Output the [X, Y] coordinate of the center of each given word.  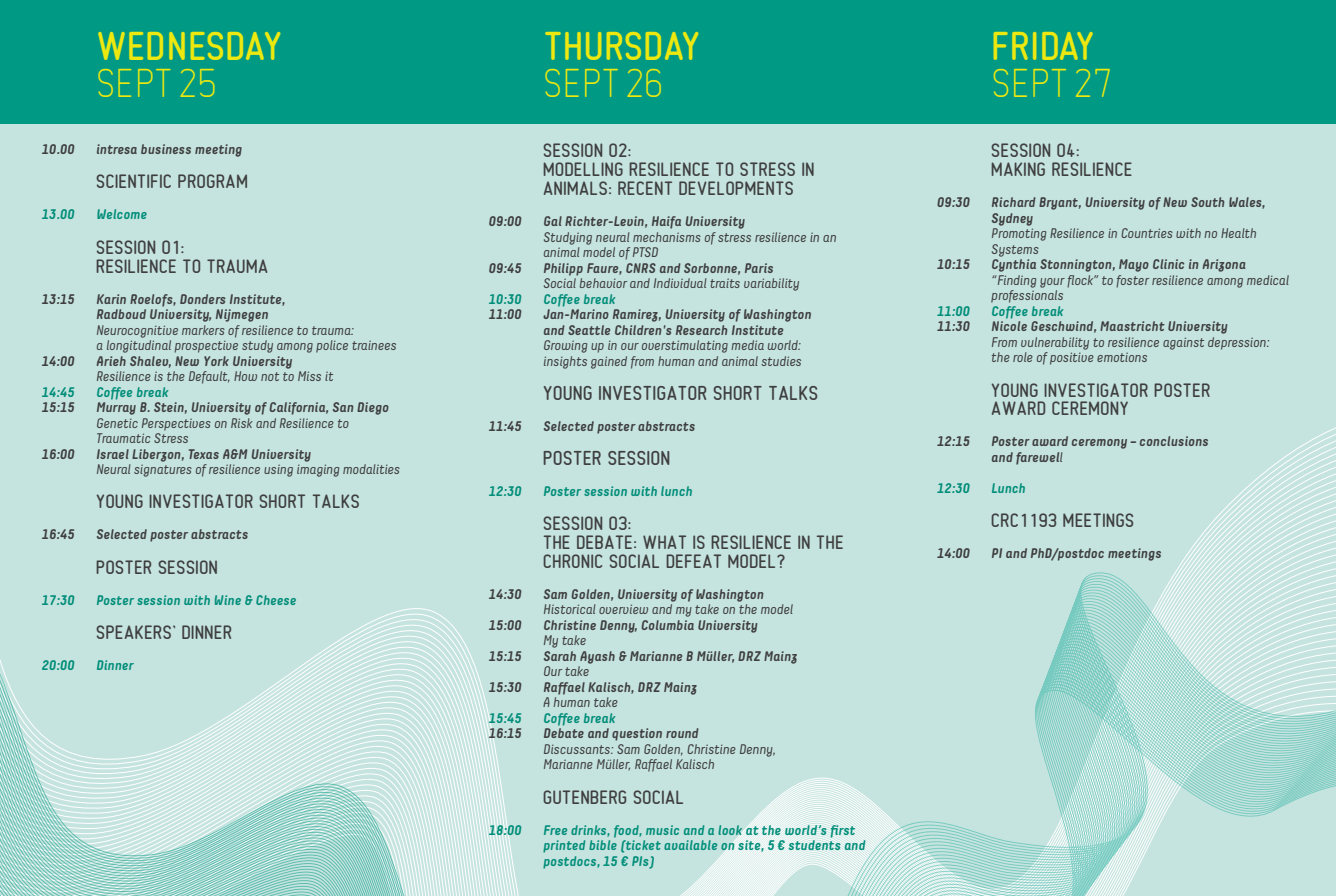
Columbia [667, 625]
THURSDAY [621, 46]
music [662, 830]
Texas [204, 454]
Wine [228, 600]
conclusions [1174, 441]
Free [555, 830]
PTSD [645, 252]
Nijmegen [242, 315]
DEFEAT [693, 561]
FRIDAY [1043, 46]
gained [609, 362]
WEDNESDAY [189, 46]
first [843, 831]
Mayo [1134, 265]
